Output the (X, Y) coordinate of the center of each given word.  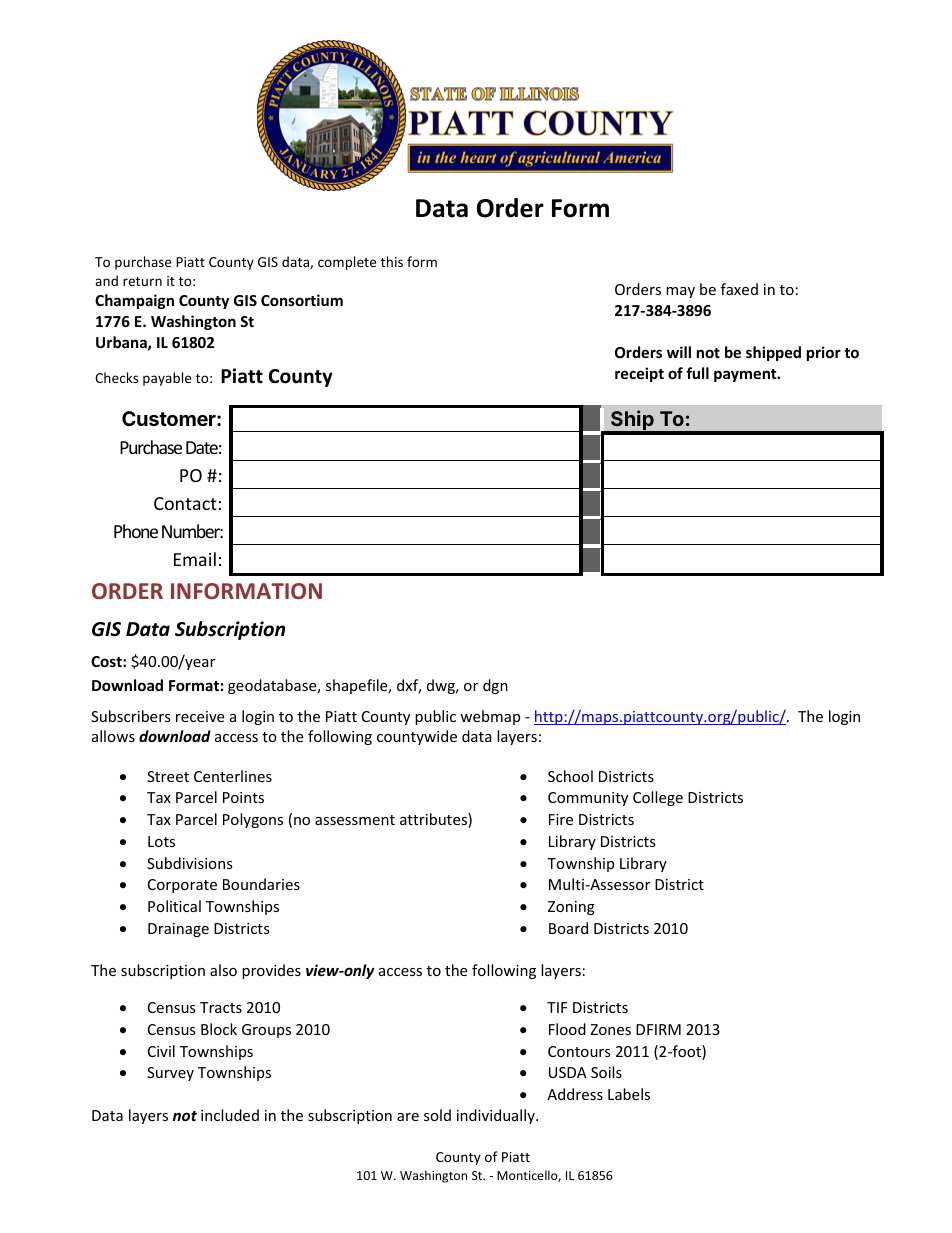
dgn (495, 686)
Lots (161, 841)
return (142, 281)
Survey (170, 1074)
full (697, 373)
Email (195, 559)
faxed (739, 289)
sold (437, 1115)
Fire (561, 819)
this (392, 261)
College (658, 798)
